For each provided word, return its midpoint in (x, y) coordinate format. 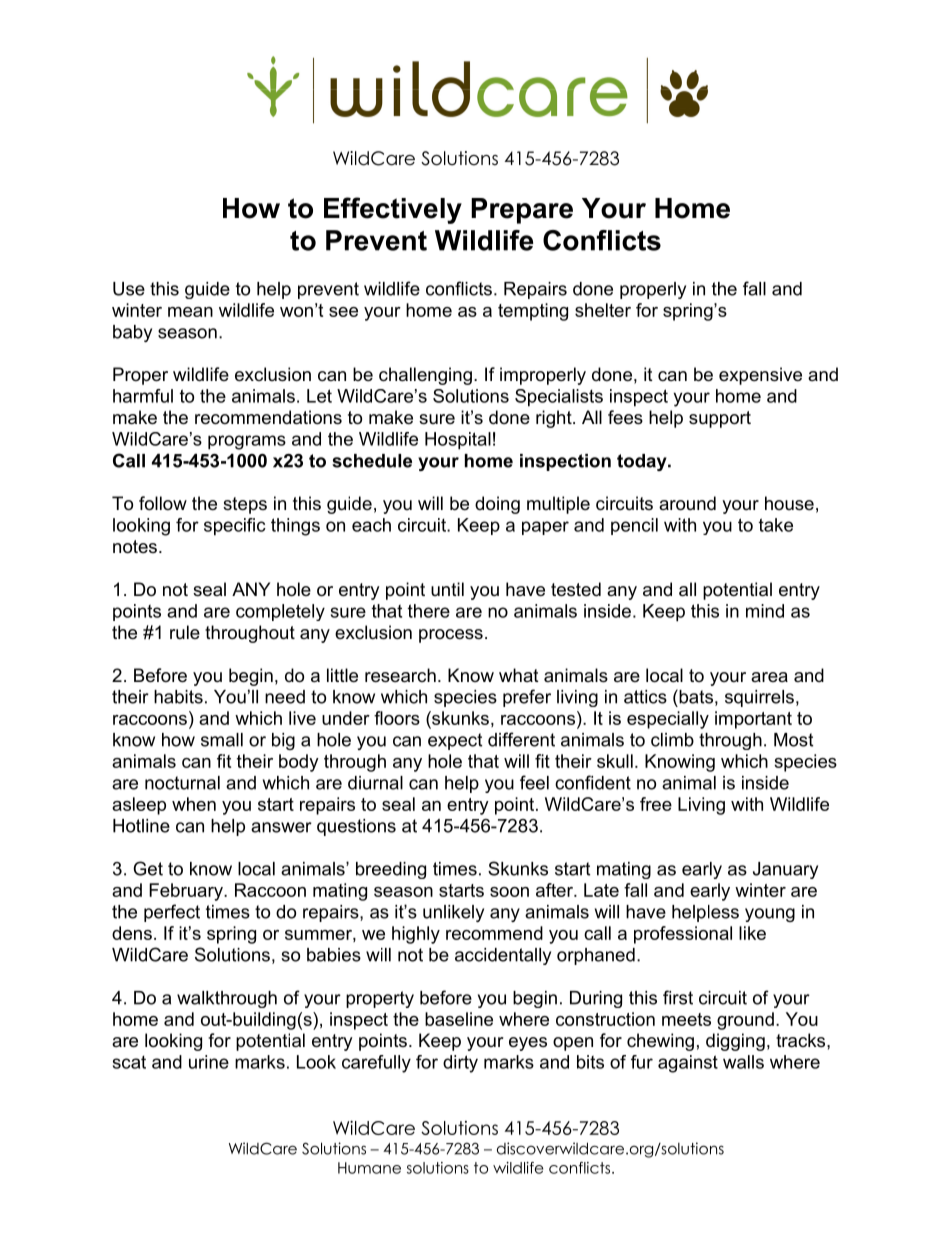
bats (695, 696)
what (519, 675)
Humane (369, 1168)
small (222, 740)
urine (209, 1062)
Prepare (522, 211)
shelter (603, 310)
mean (190, 312)
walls (743, 1062)
